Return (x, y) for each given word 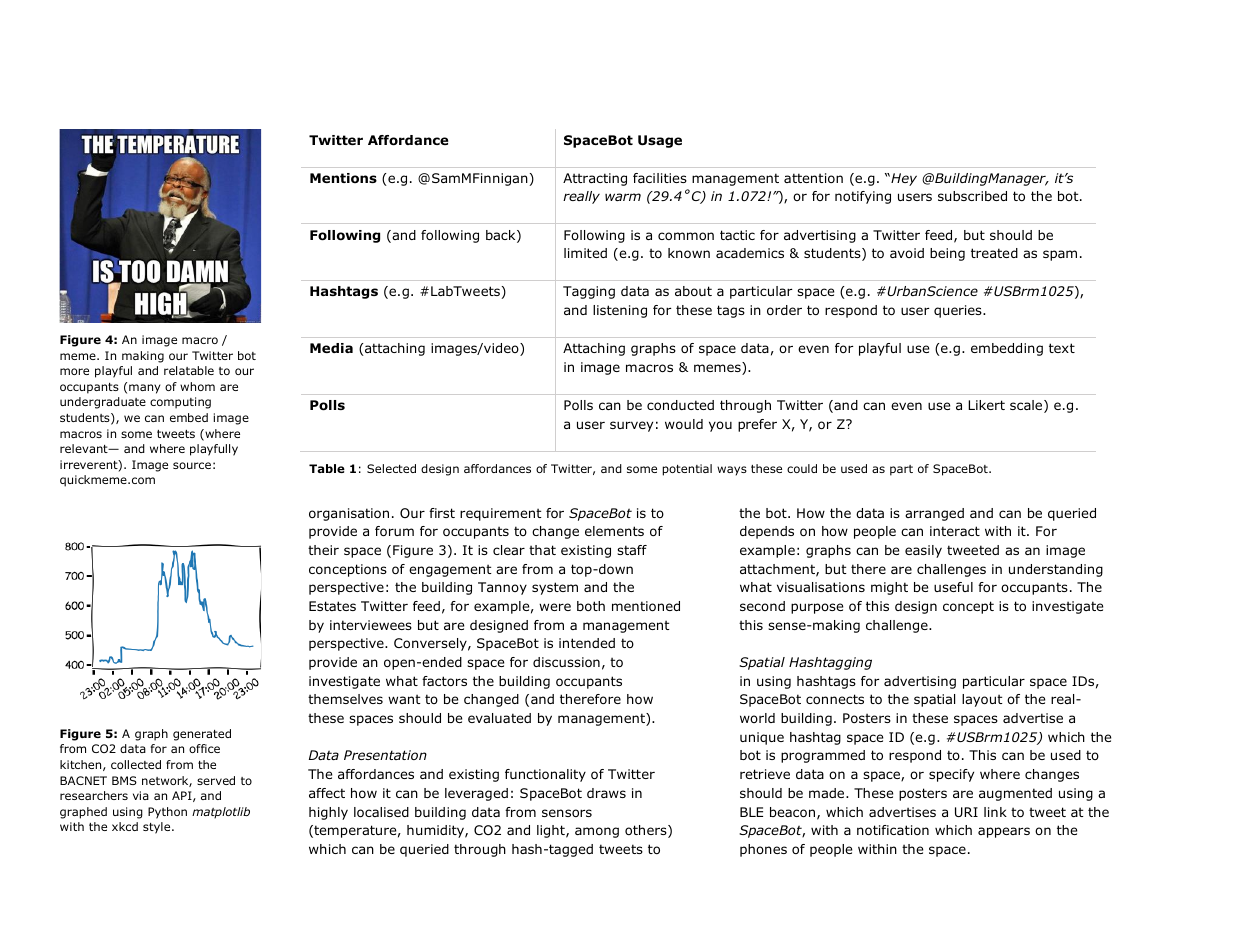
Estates (332, 606)
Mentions (343, 178)
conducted (680, 405)
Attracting (595, 179)
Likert (986, 405)
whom (197, 386)
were (555, 607)
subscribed (972, 196)
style (158, 828)
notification (893, 830)
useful (953, 587)
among (597, 832)
